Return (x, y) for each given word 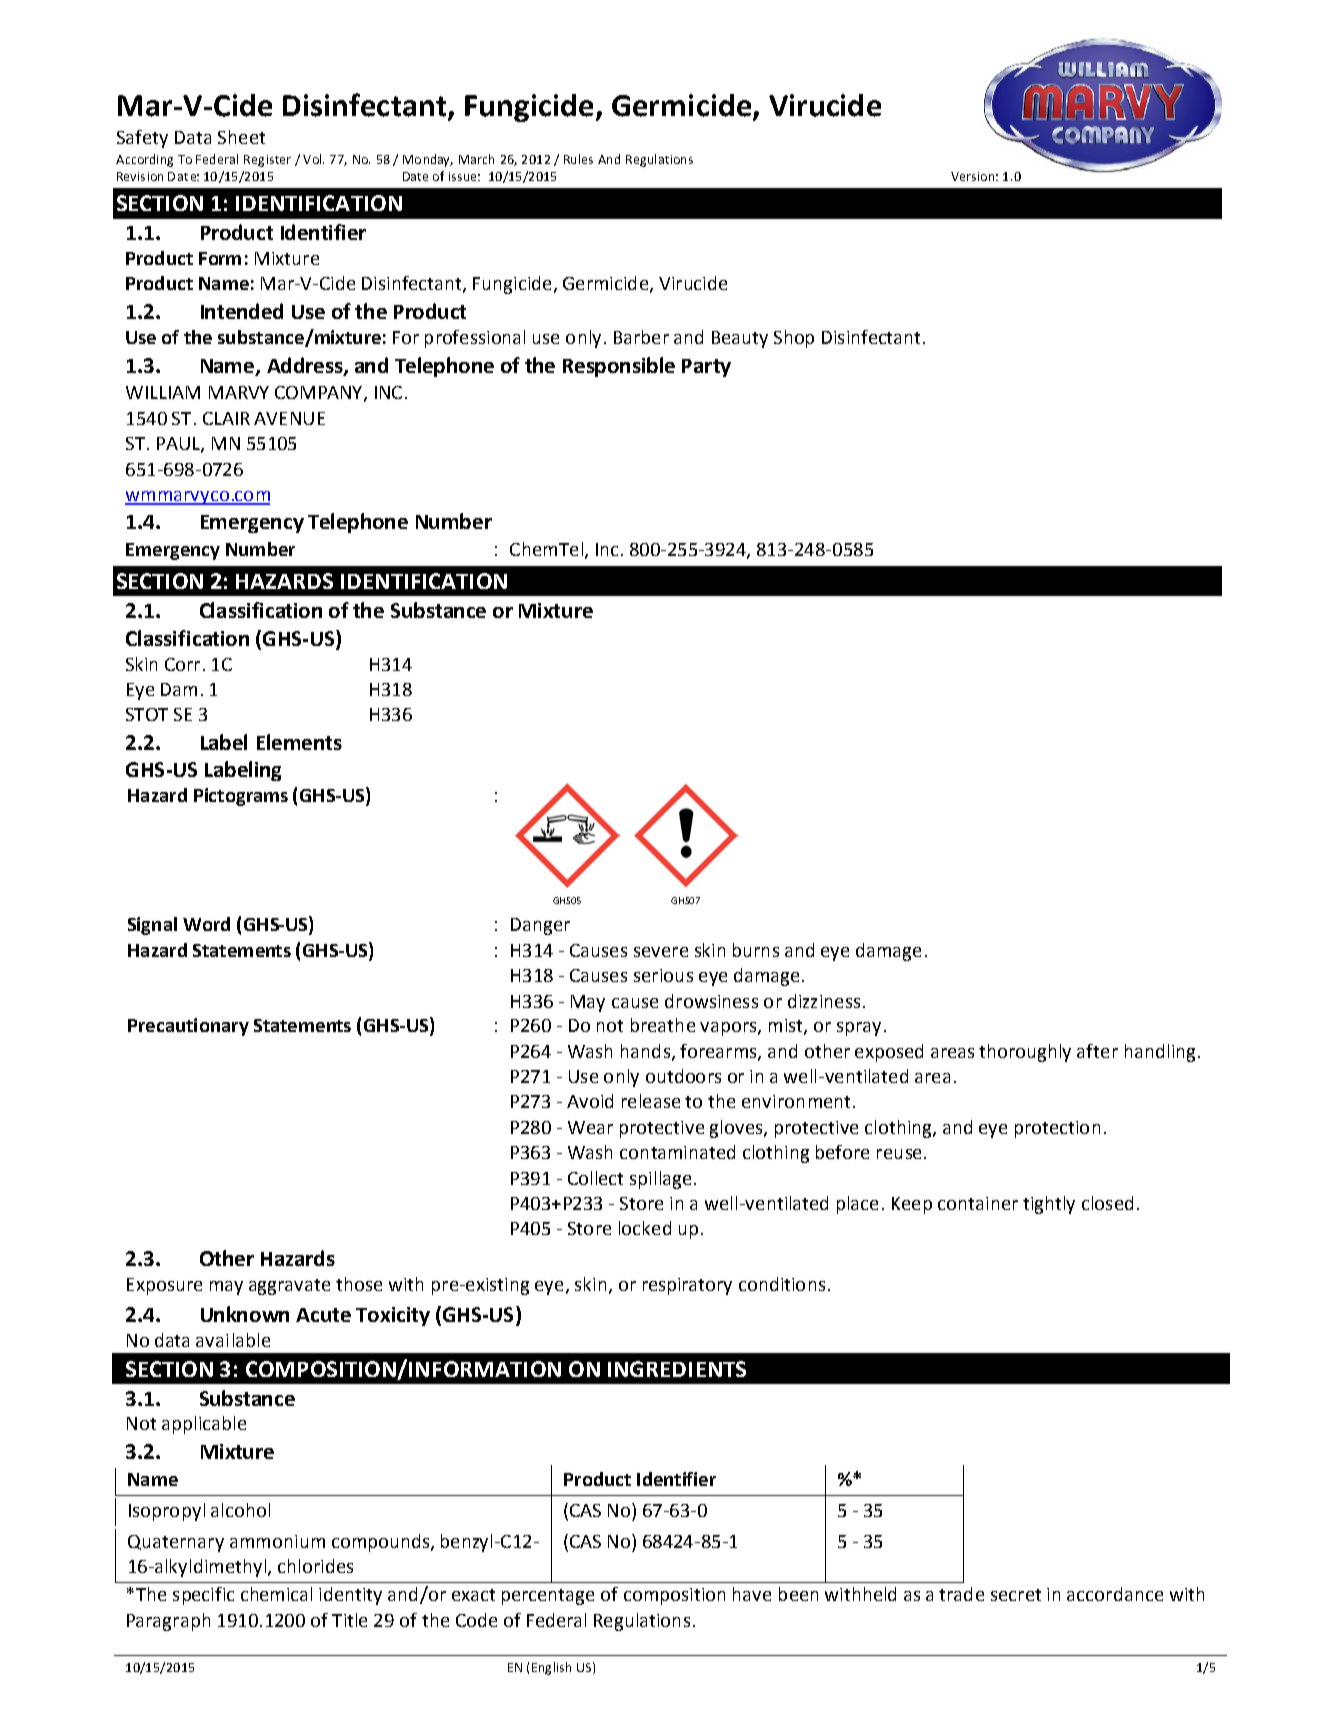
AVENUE (289, 418)
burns (756, 950)
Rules (578, 159)
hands (645, 1051)
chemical (276, 1594)
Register (267, 161)
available (233, 1340)
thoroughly (1025, 1053)
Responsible (619, 367)
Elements (299, 742)
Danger (540, 926)
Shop (794, 339)
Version (972, 176)
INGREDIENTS (677, 1369)
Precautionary (188, 1027)
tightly (1049, 1205)
